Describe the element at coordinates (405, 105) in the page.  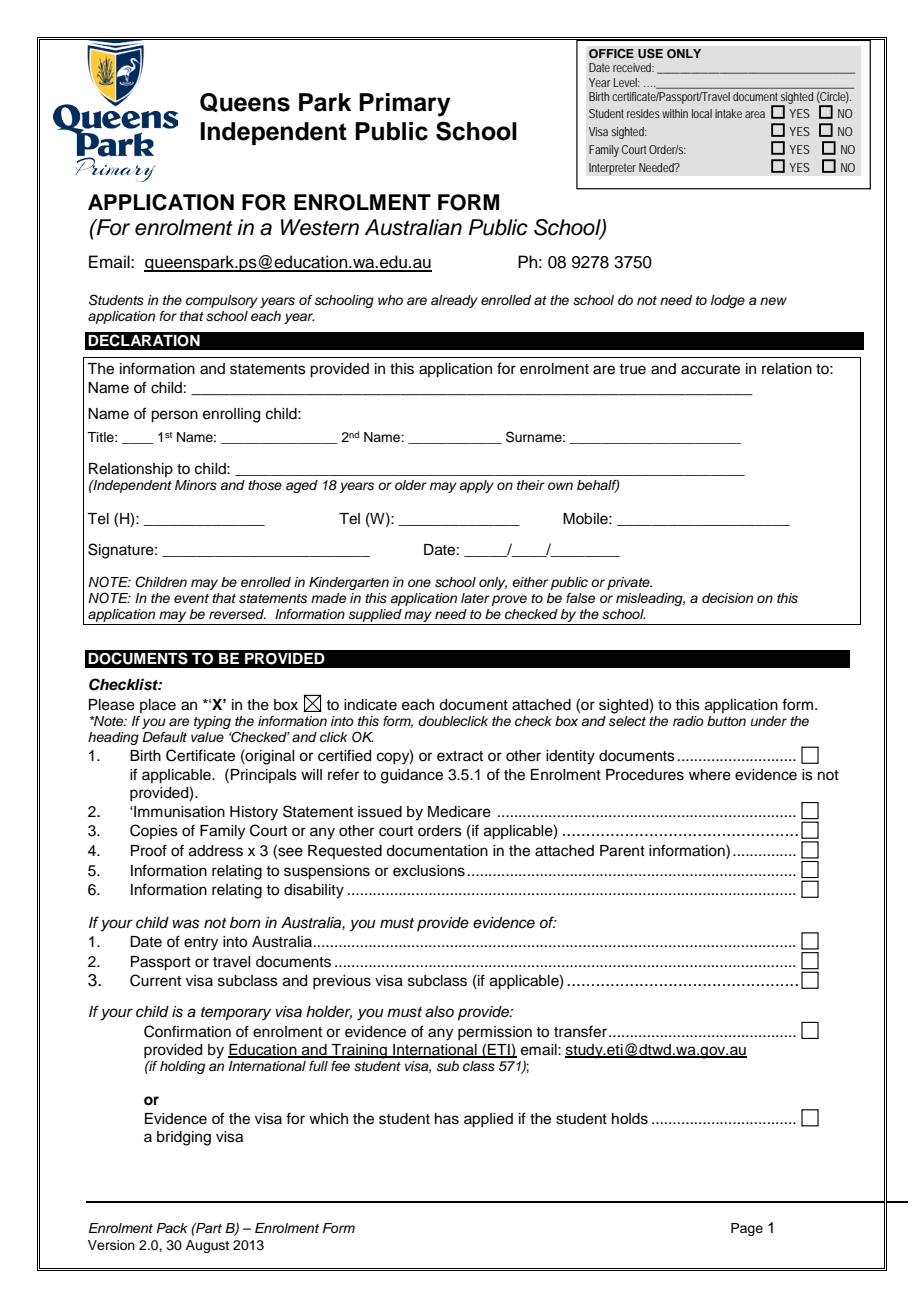
I see `Primary` at that location.
